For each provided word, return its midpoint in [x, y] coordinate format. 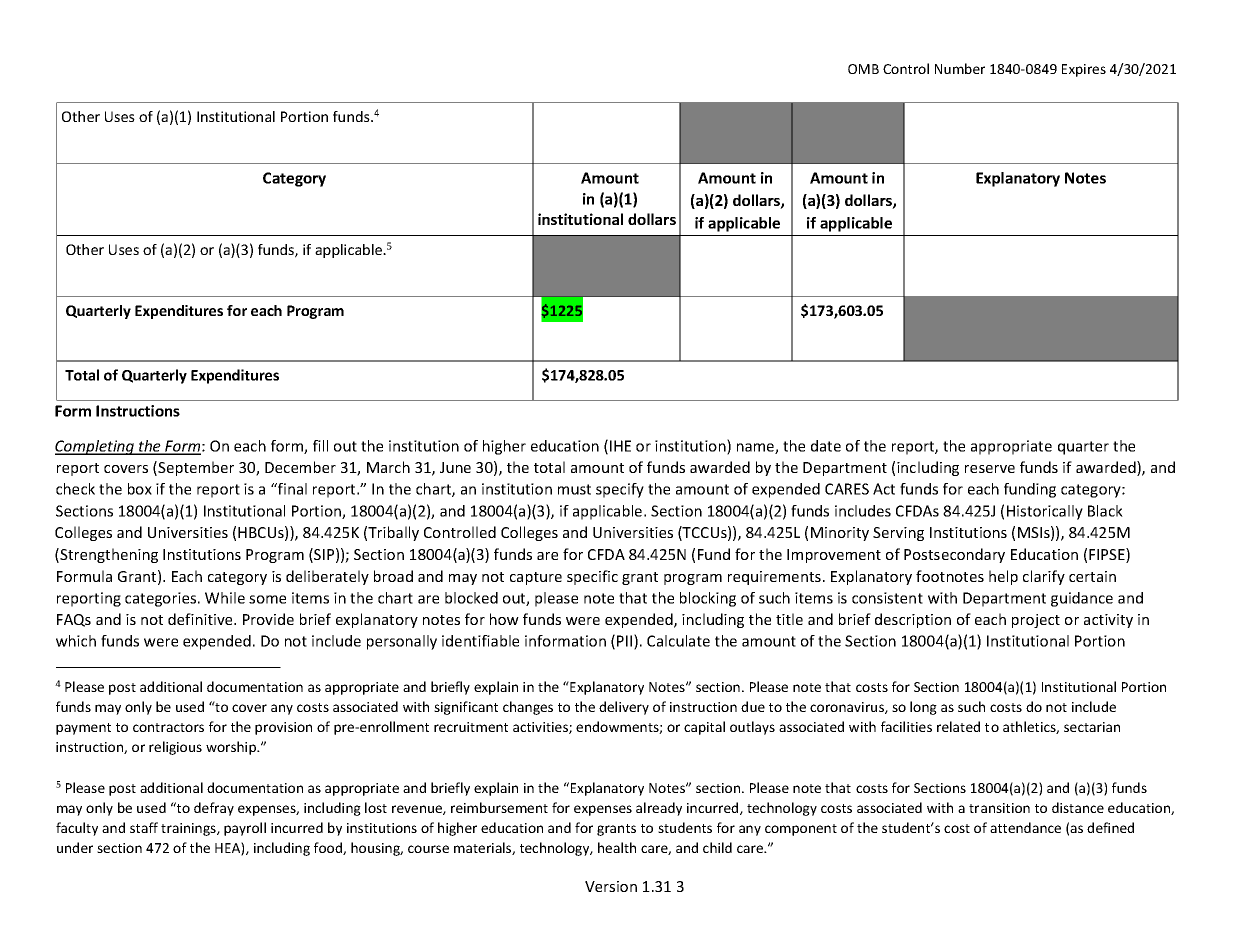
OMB [863, 69]
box [140, 489]
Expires [1084, 70]
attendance [1025, 827]
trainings [189, 829]
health [617, 847]
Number [960, 68]
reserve [990, 469]
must [574, 489]
